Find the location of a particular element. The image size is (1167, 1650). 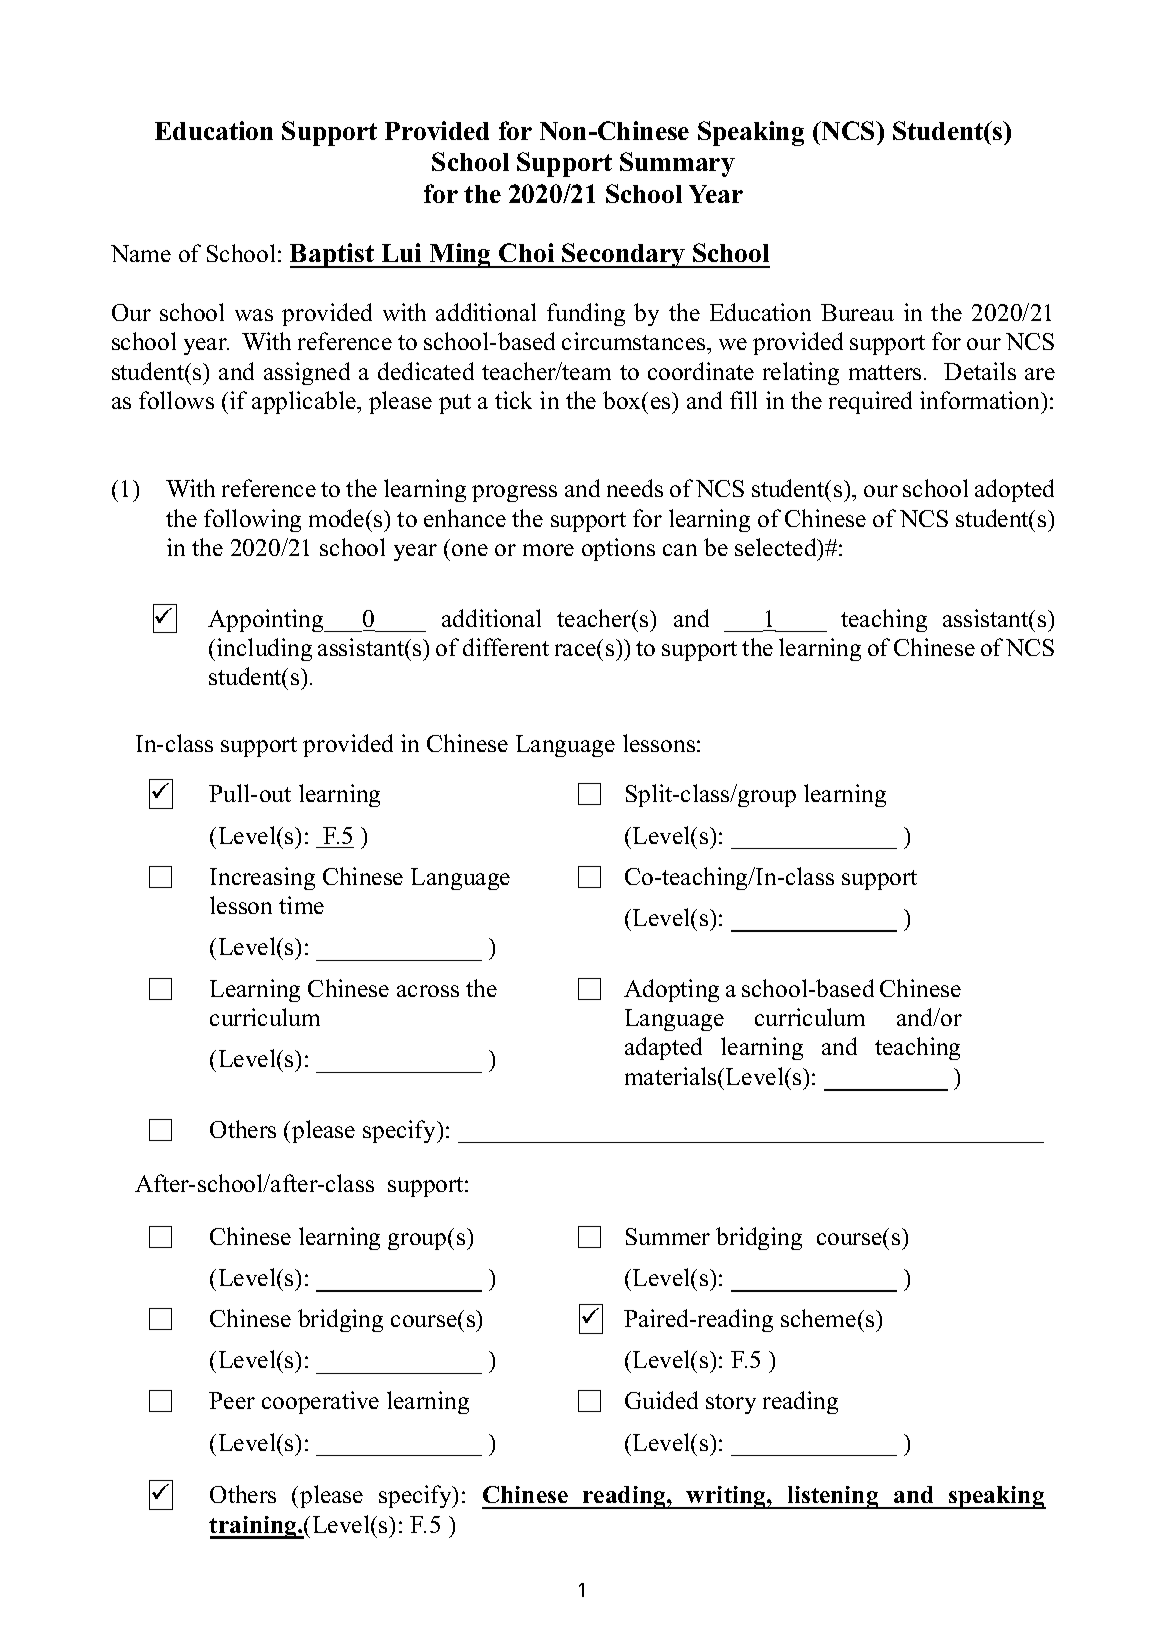

listening is located at coordinates (833, 1497).
